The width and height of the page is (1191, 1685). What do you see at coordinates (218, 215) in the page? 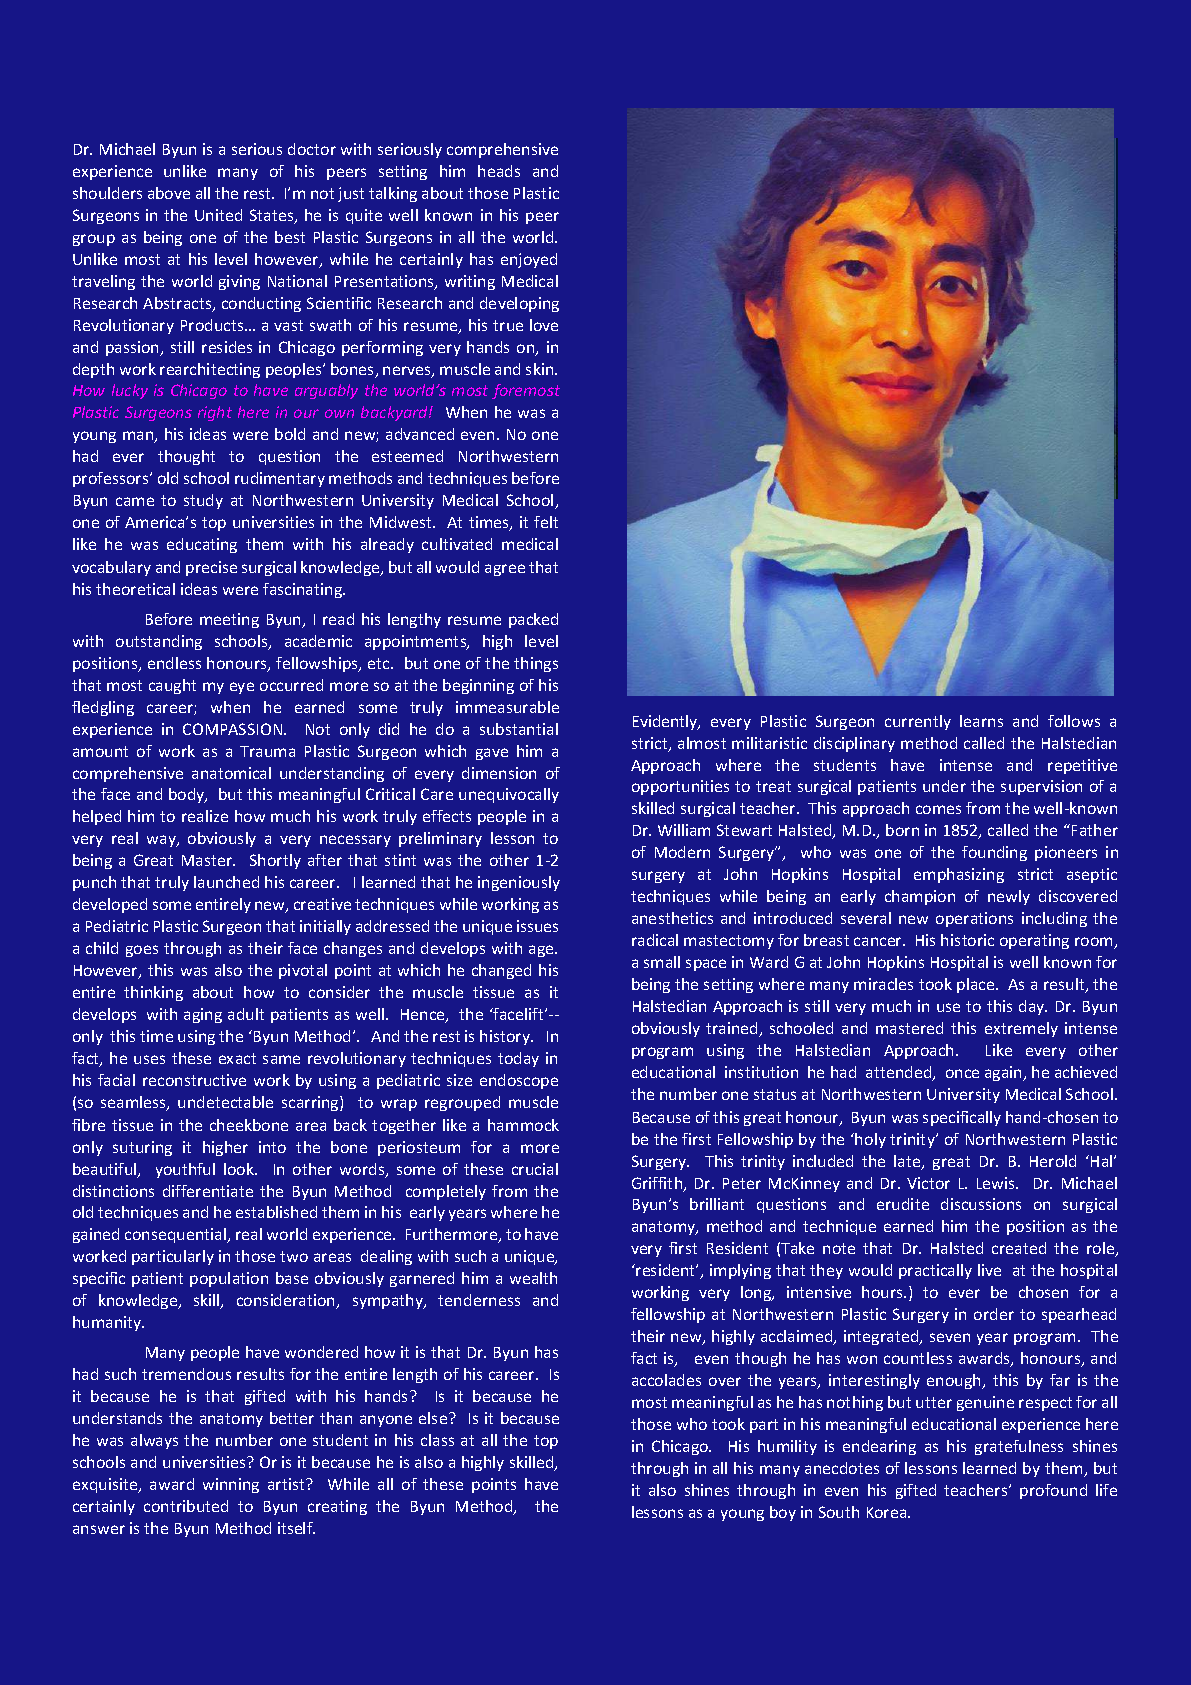
I see `United` at bounding box center [218, 215].
